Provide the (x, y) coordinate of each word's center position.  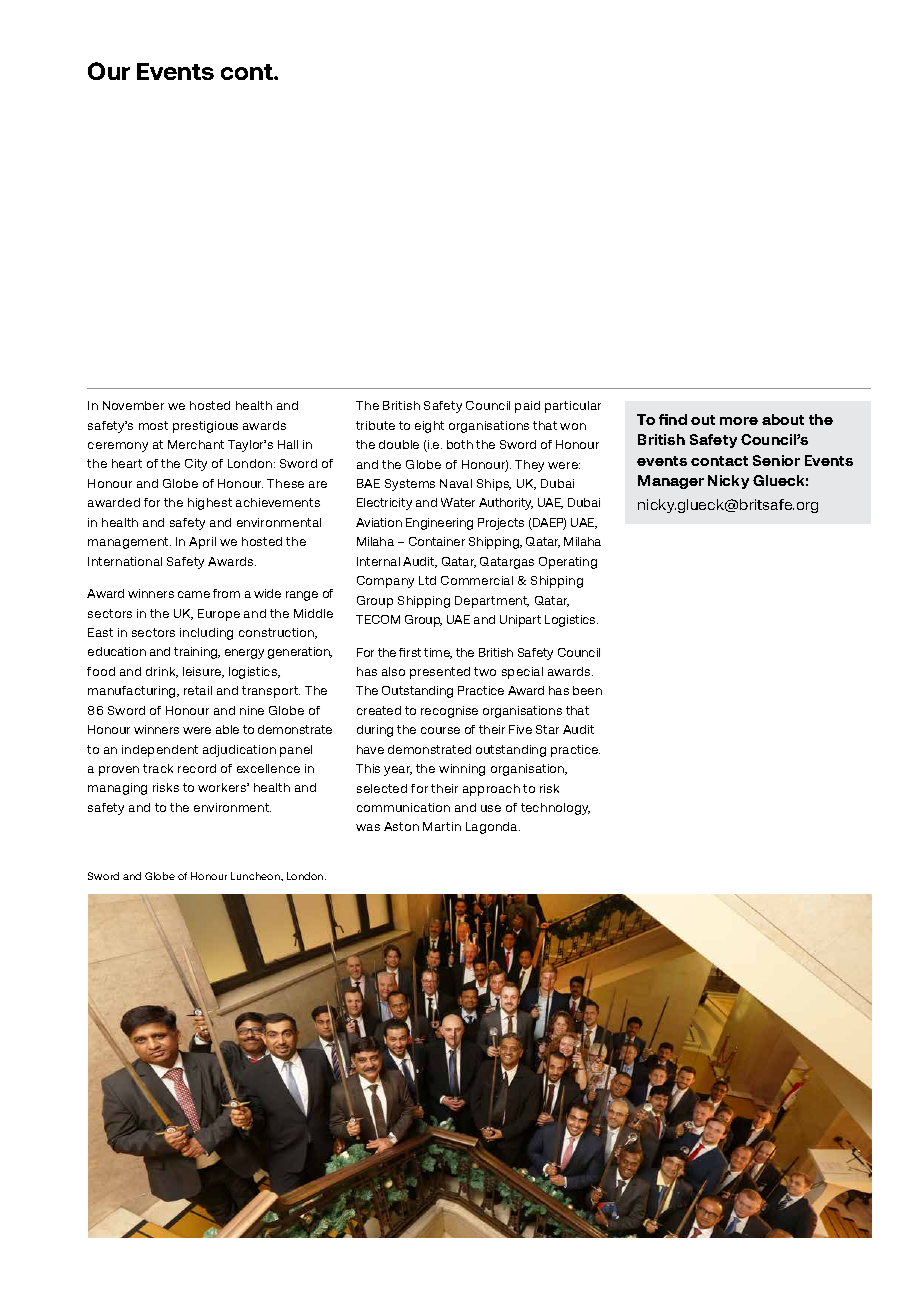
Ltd (427, 580)
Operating (568, 563)
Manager (671, 482)
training (197, 653)
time (438, 653)
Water (458, 502)
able (227, 729)
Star (547, 729)
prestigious (205, 427)
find (673, 419)
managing (117, 789)
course (440, 730)
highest (210, 504)
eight (429, 427)
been (587, 690)
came (194, 594)
